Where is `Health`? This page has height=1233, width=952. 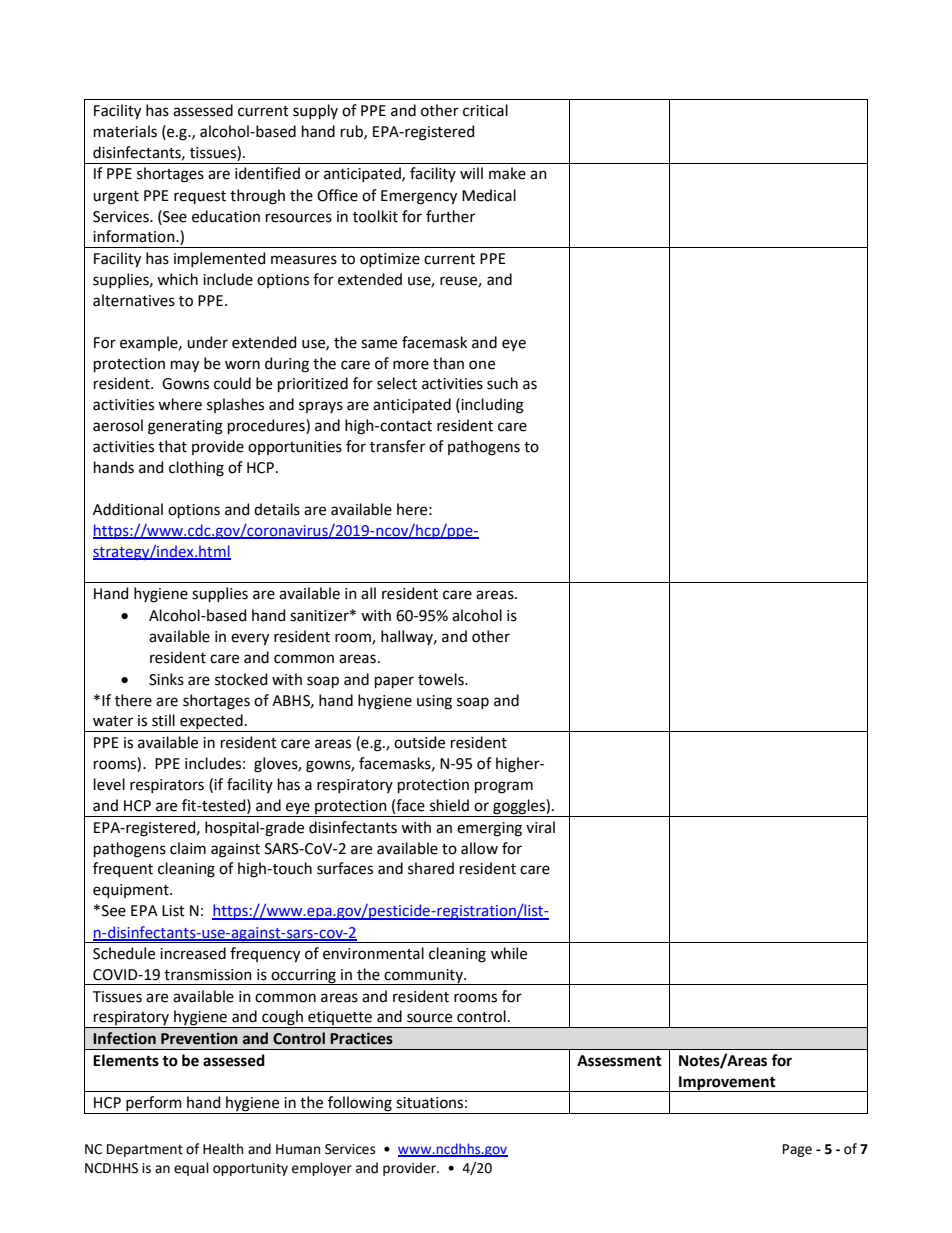 Health is located at coordinates (223, 1149).
